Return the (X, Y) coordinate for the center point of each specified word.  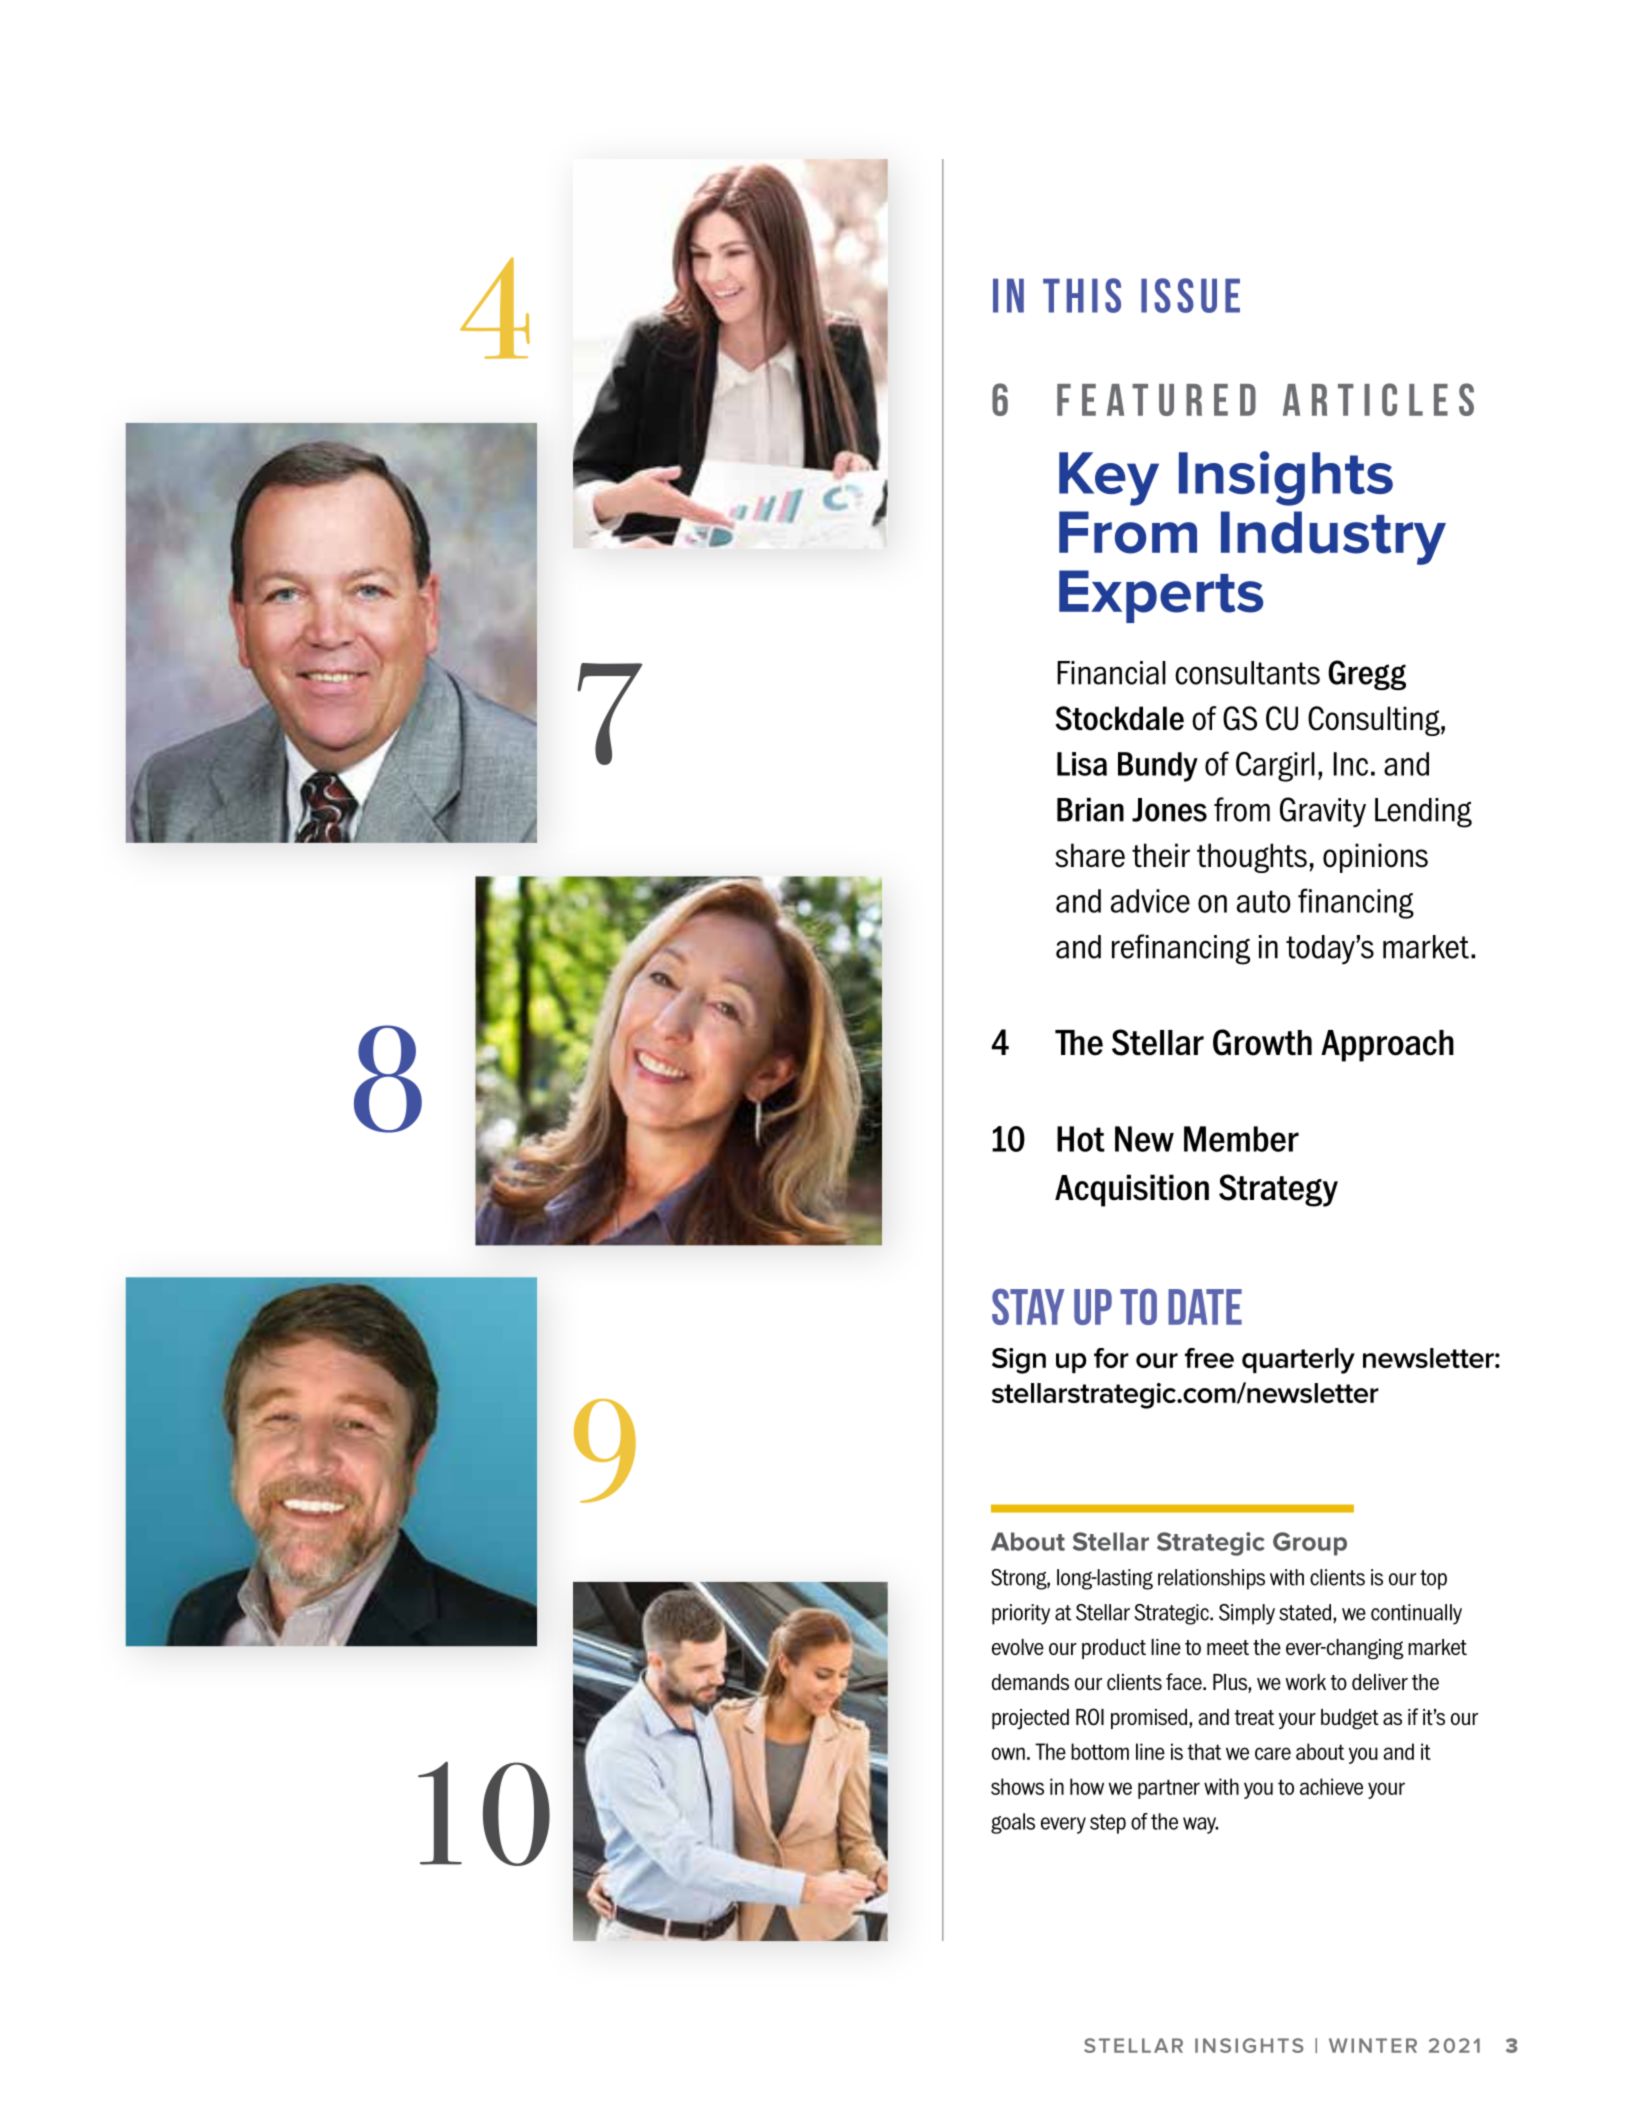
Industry (1333, 538)
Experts (1161, 596)
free (1209, 1358)
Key (1109, 479)
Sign (1019, 1361)
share (1090, 855)
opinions (1375, 858)
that (1204, 1751)
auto (1264, 901)
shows (1017, 1786)
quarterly (1298, 1361)
